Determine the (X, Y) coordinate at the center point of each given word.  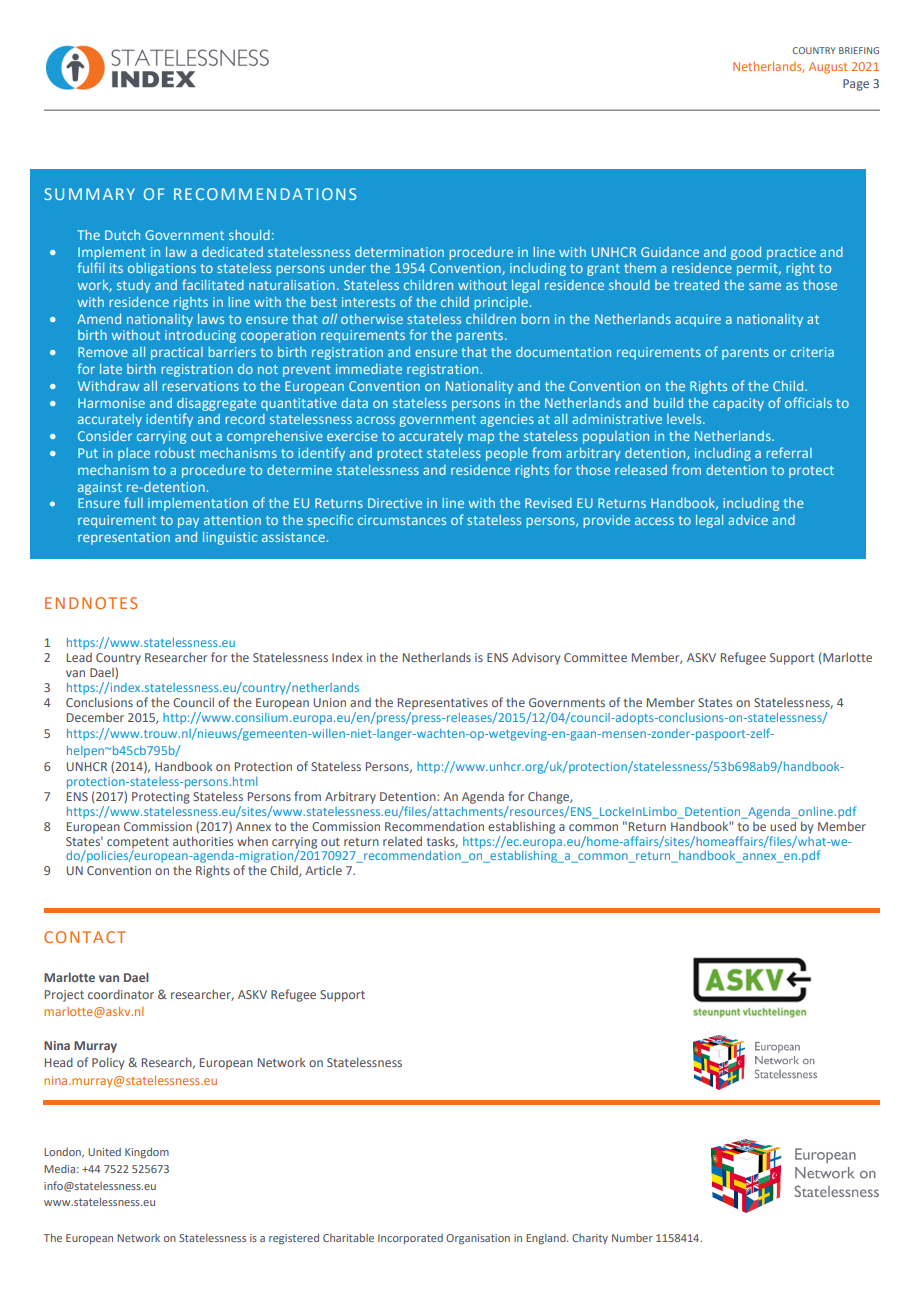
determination (399, 252)
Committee (595, 657)
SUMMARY (89, 194)
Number (632, 1238)
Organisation (478, 1239)
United (104, 1152)
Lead (79, 657)
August (828, 68)
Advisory (536, 658)
